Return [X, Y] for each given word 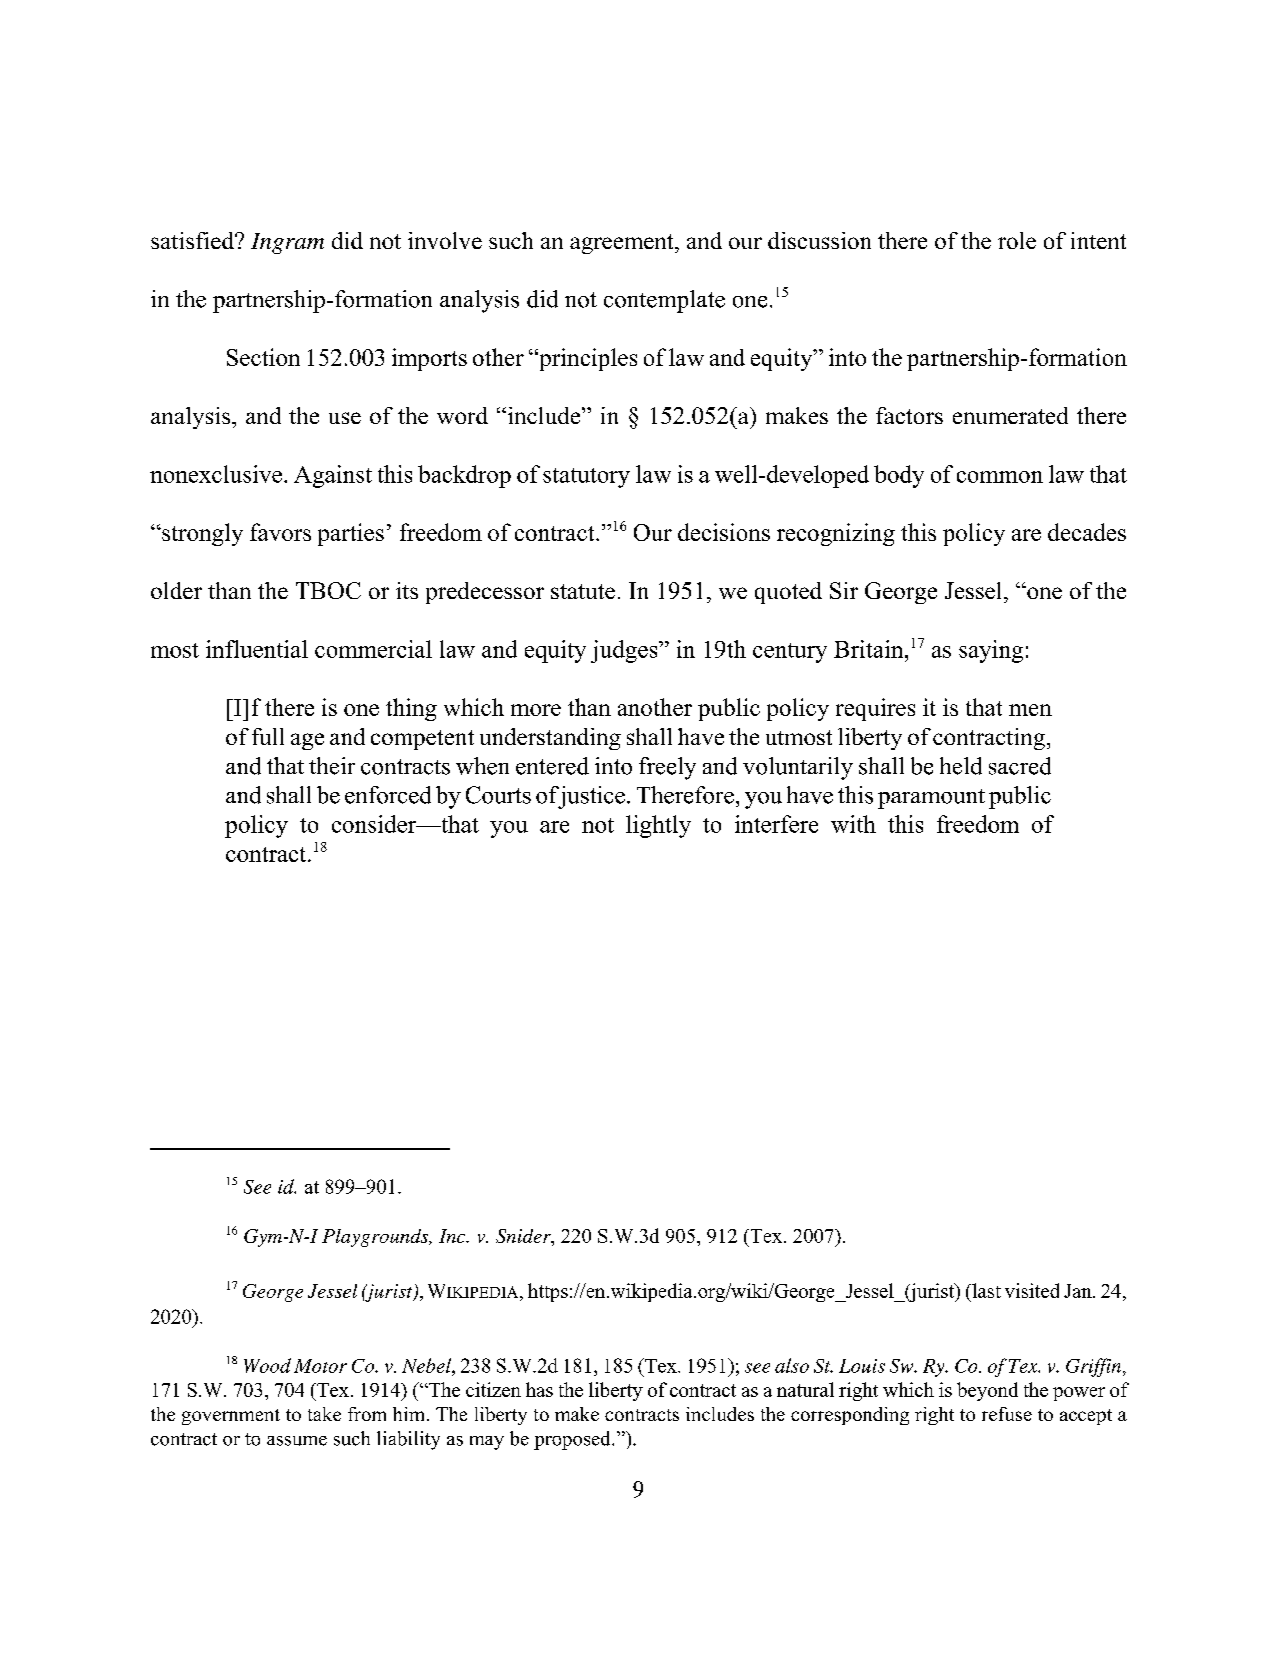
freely [667, 768]
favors [280, 532]
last [985, 1290]
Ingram [287, 243]
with [853, 824]
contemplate [664, 301]
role [1017, 240]
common [1000, 477]
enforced [388, 795]
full [268, 736]
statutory [586, 478]
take [324, 1414]
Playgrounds [376, 1238]
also [792, 1365]
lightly [658, 826]
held [961, 766]
